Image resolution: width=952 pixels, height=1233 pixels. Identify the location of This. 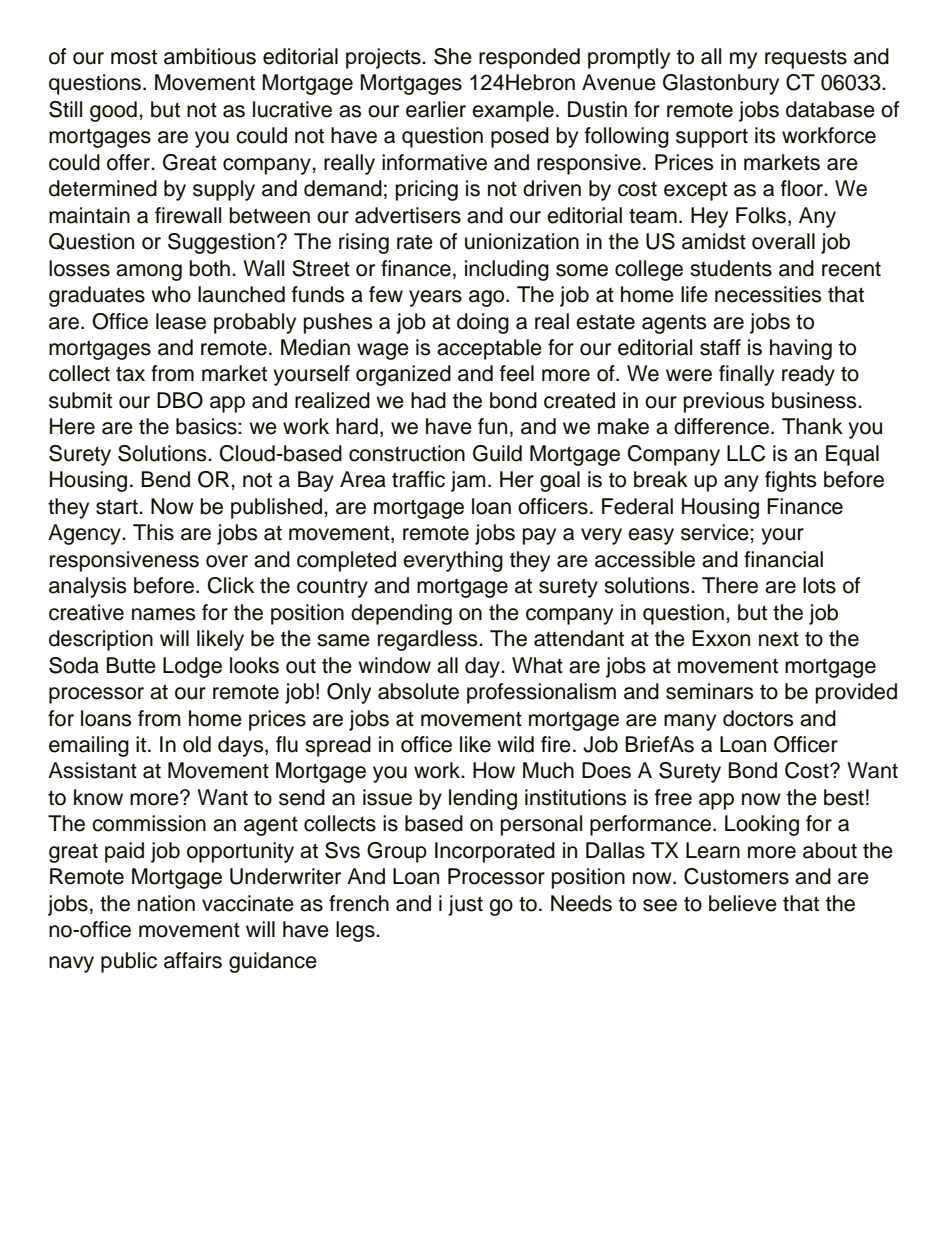
(153, 532).
